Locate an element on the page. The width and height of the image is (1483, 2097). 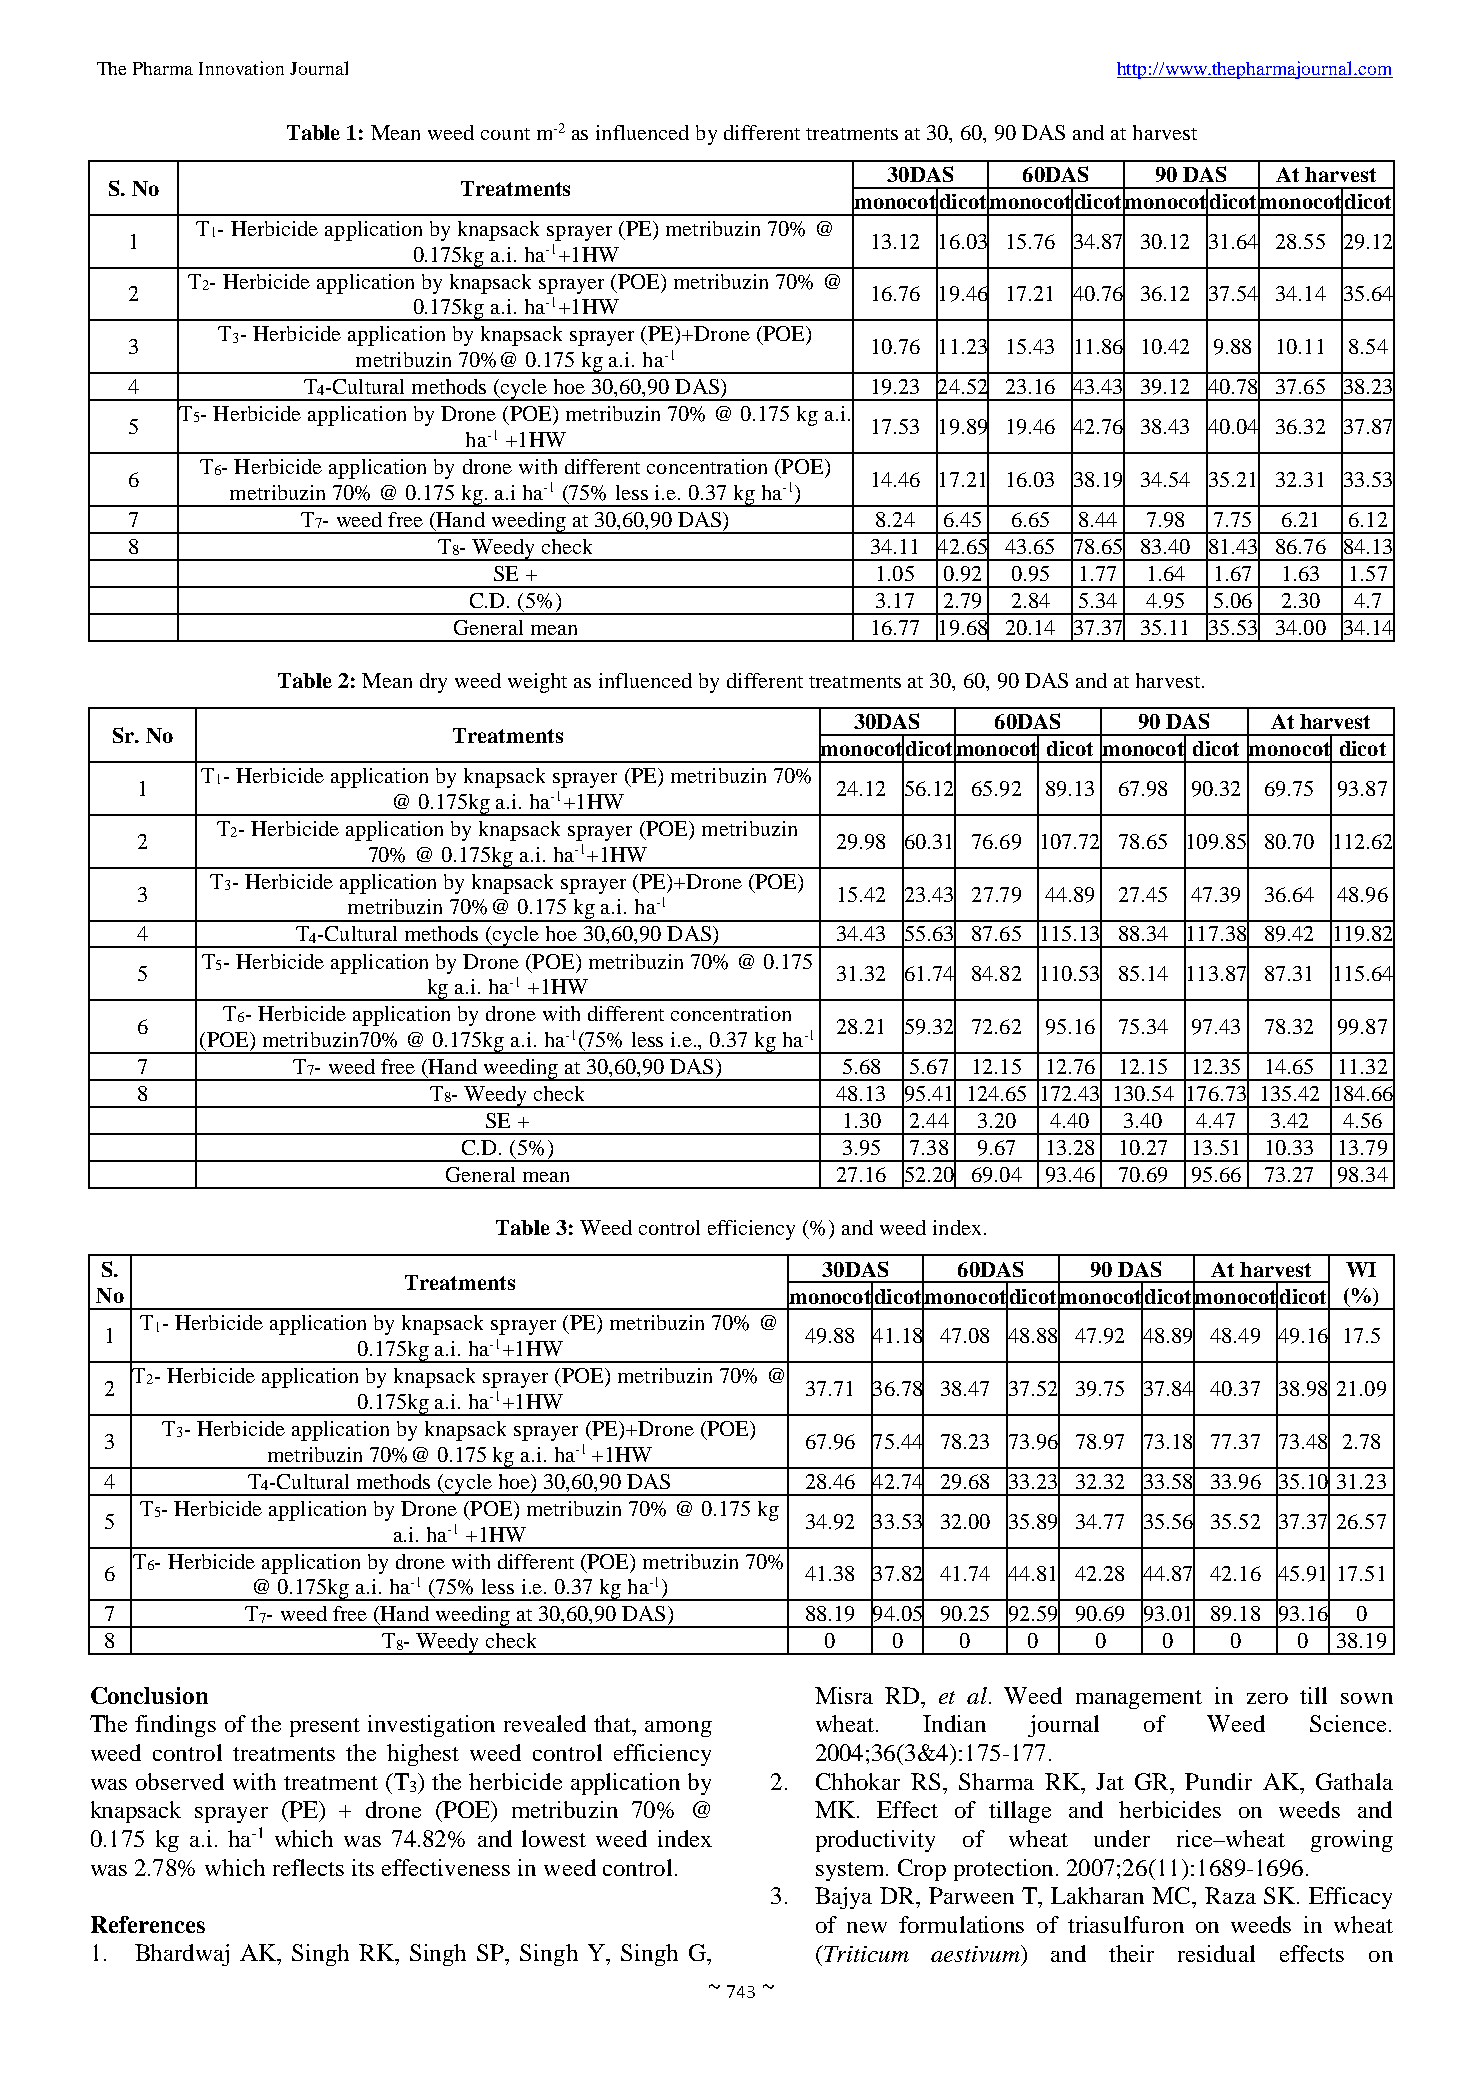
Innovation is located at coordinates (241, 68).
